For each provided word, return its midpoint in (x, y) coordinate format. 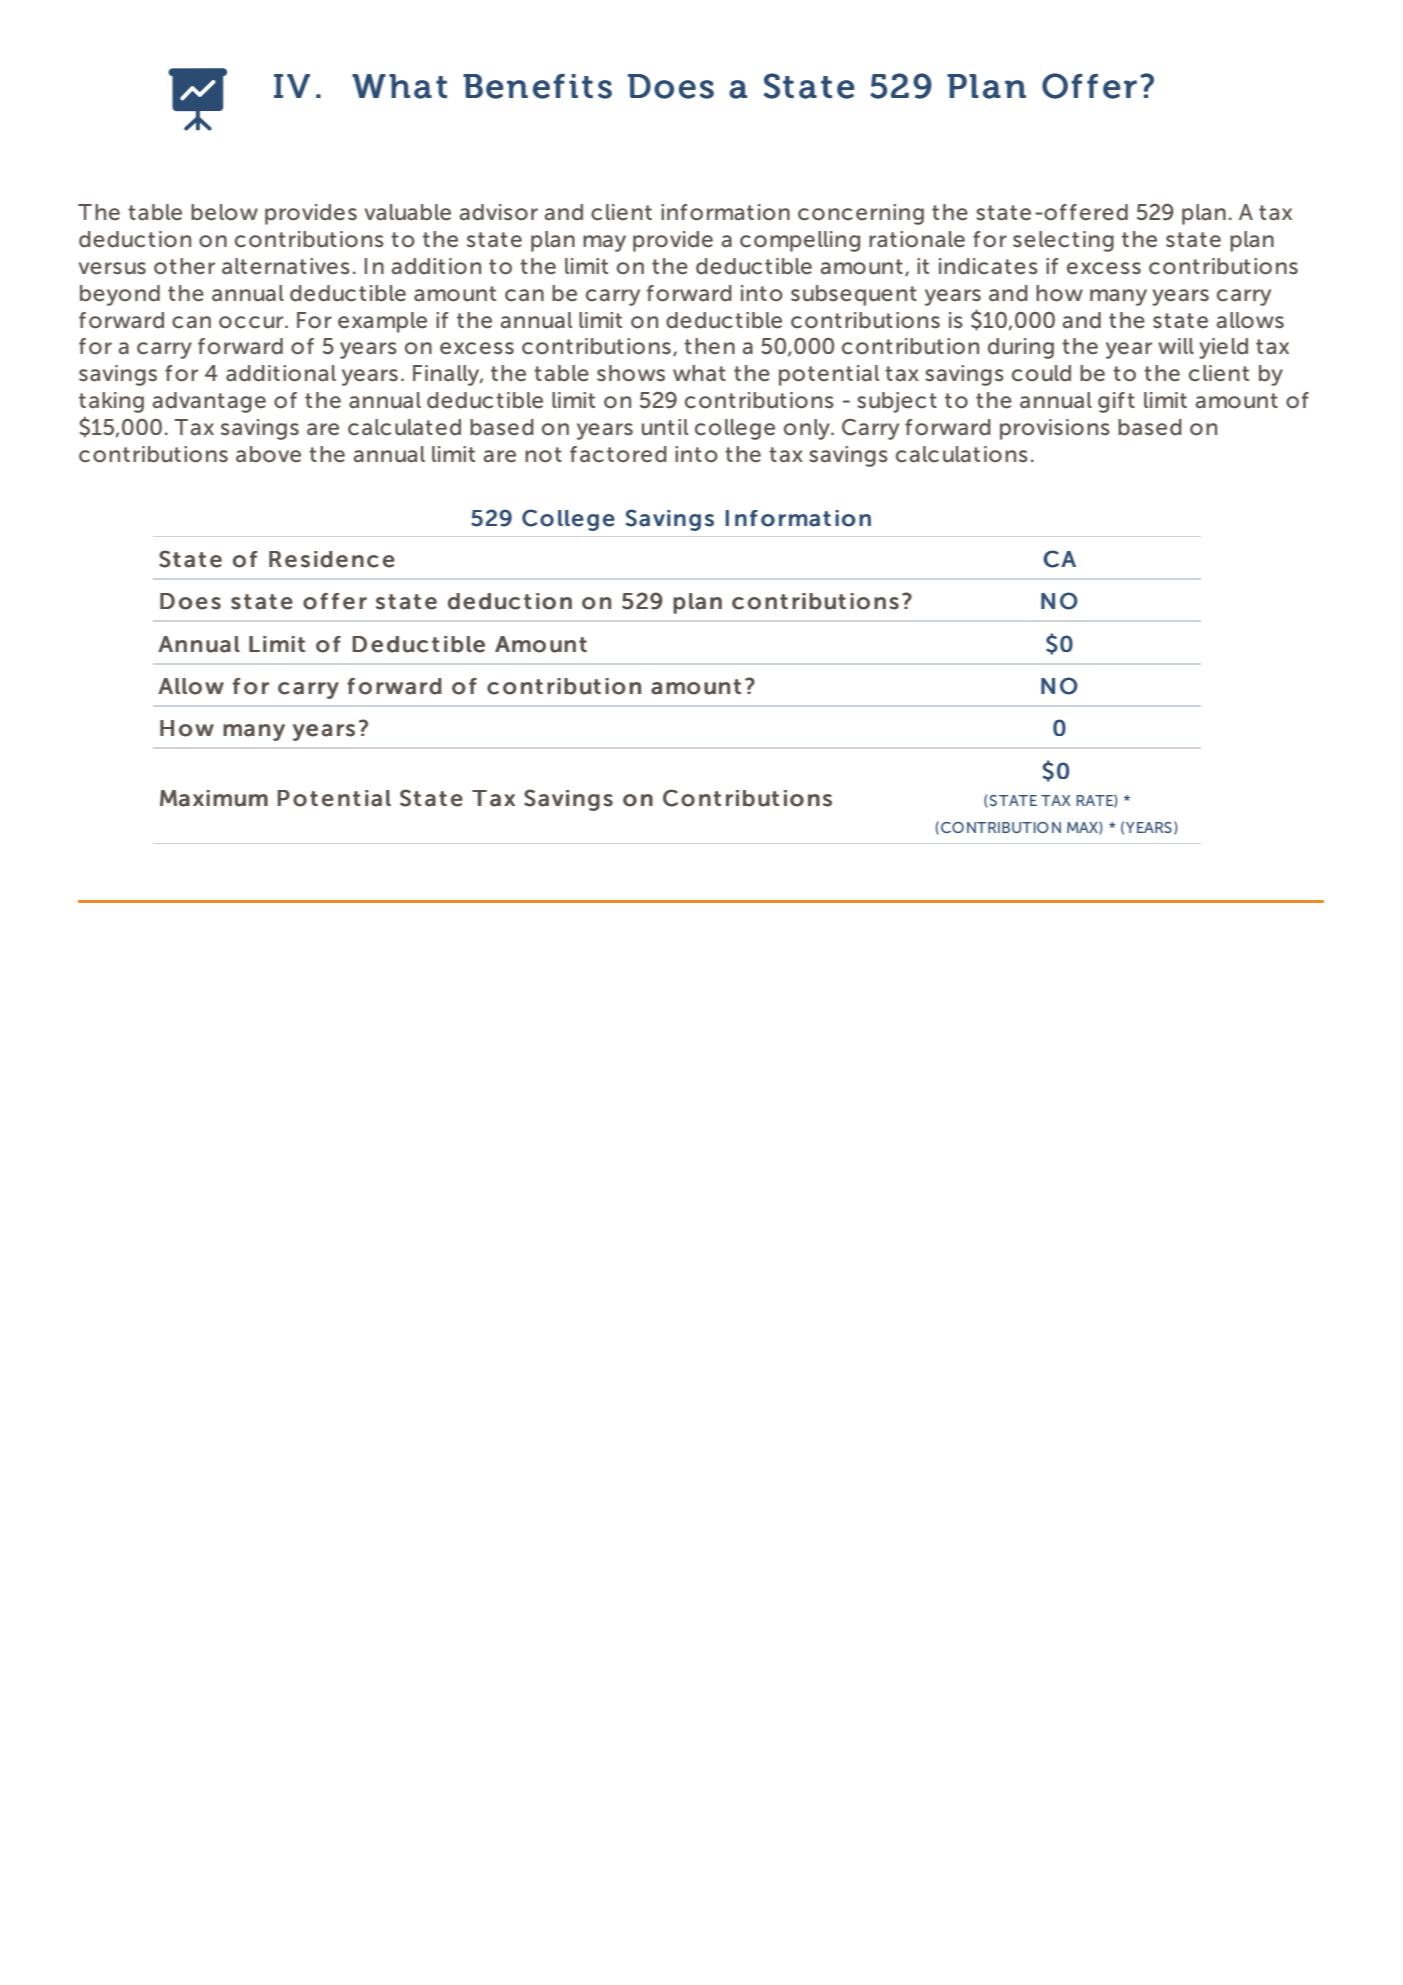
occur (252, 322)
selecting (1063, 241)
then (709, 346)
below (224, 212)
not (543, 454)
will (1176, 346)
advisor (499, 212)
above (268, 454)
